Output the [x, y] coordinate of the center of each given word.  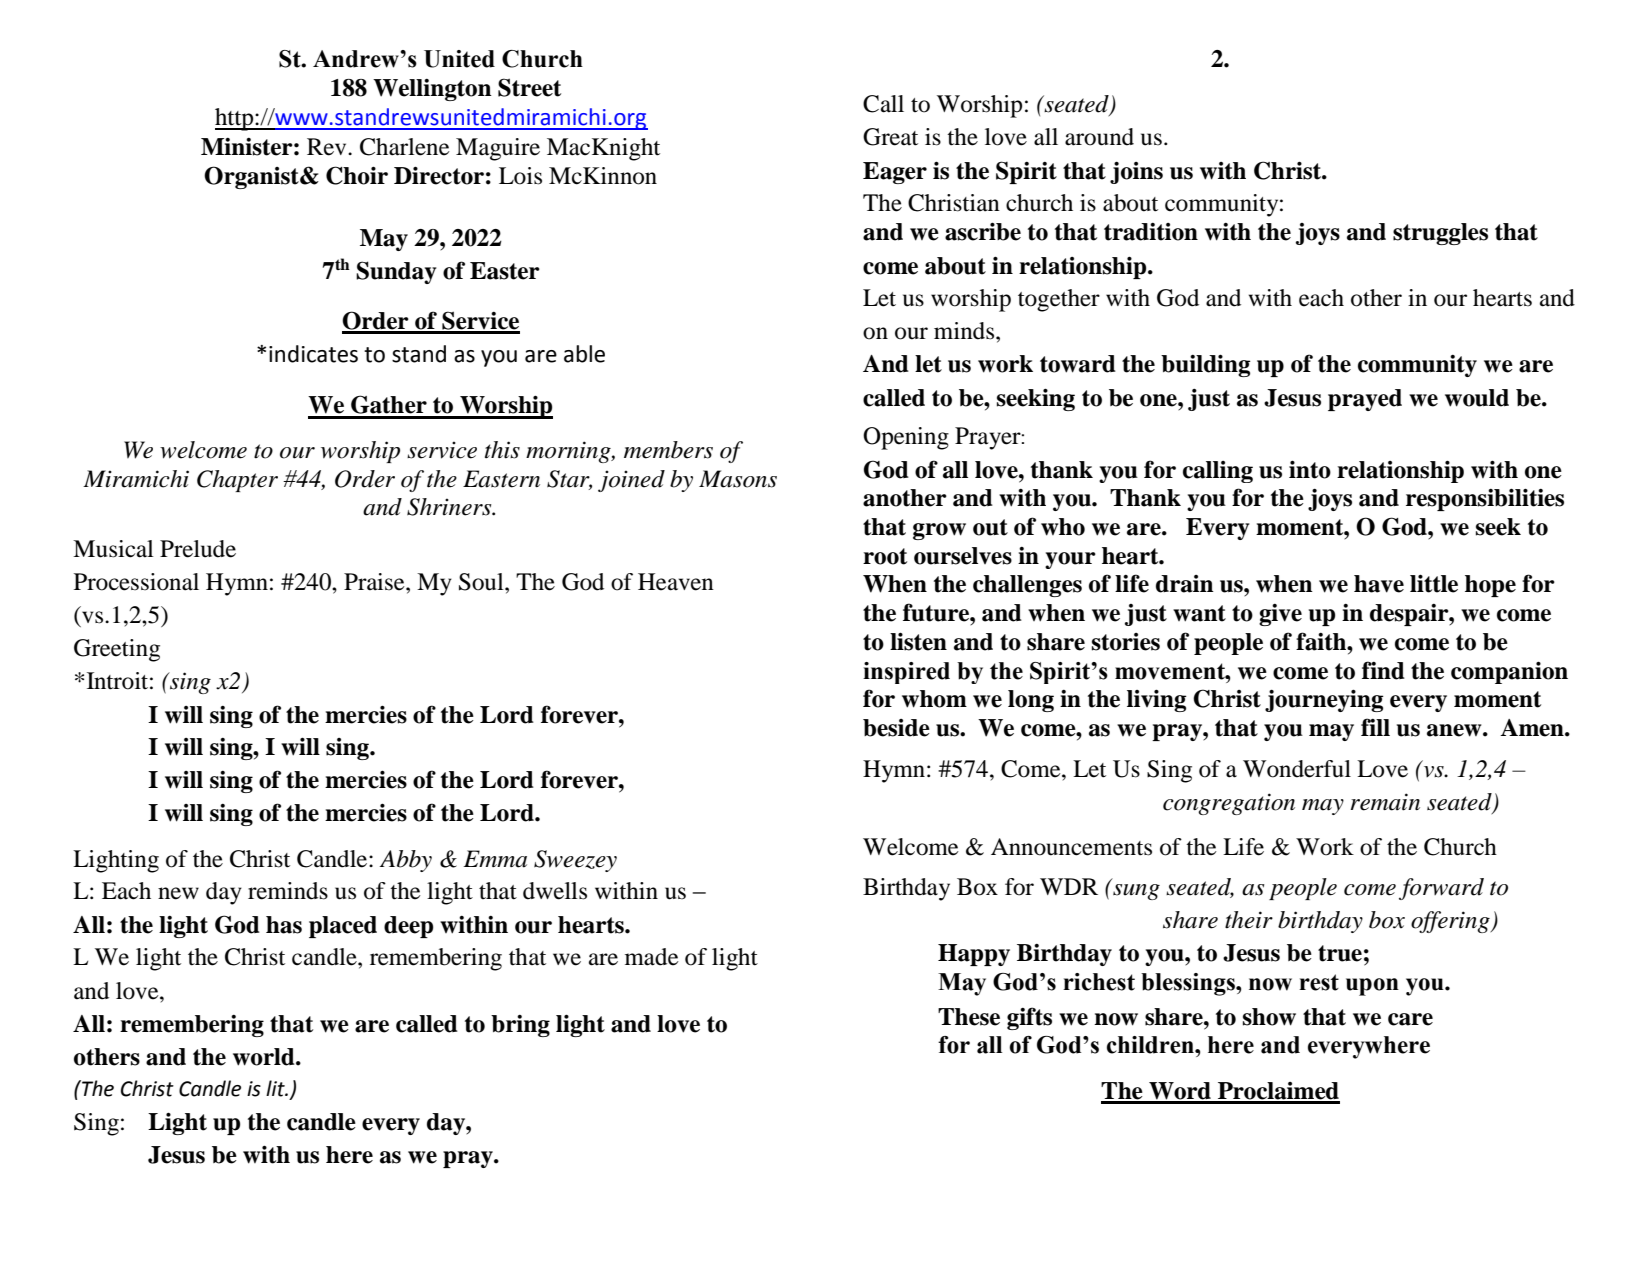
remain [1385, 802]
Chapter [237, 481]
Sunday [396, 272]
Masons [738, 479]
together [1059, 300]
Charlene [405, 147]
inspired [906, 673]
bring [520, 1026]
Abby [406, 861]
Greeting [117, 650]
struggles [1440, 234]
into [1310, 469]
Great [890, 137]
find [1383, 670]
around [1099, 137]
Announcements [1071, 847]
